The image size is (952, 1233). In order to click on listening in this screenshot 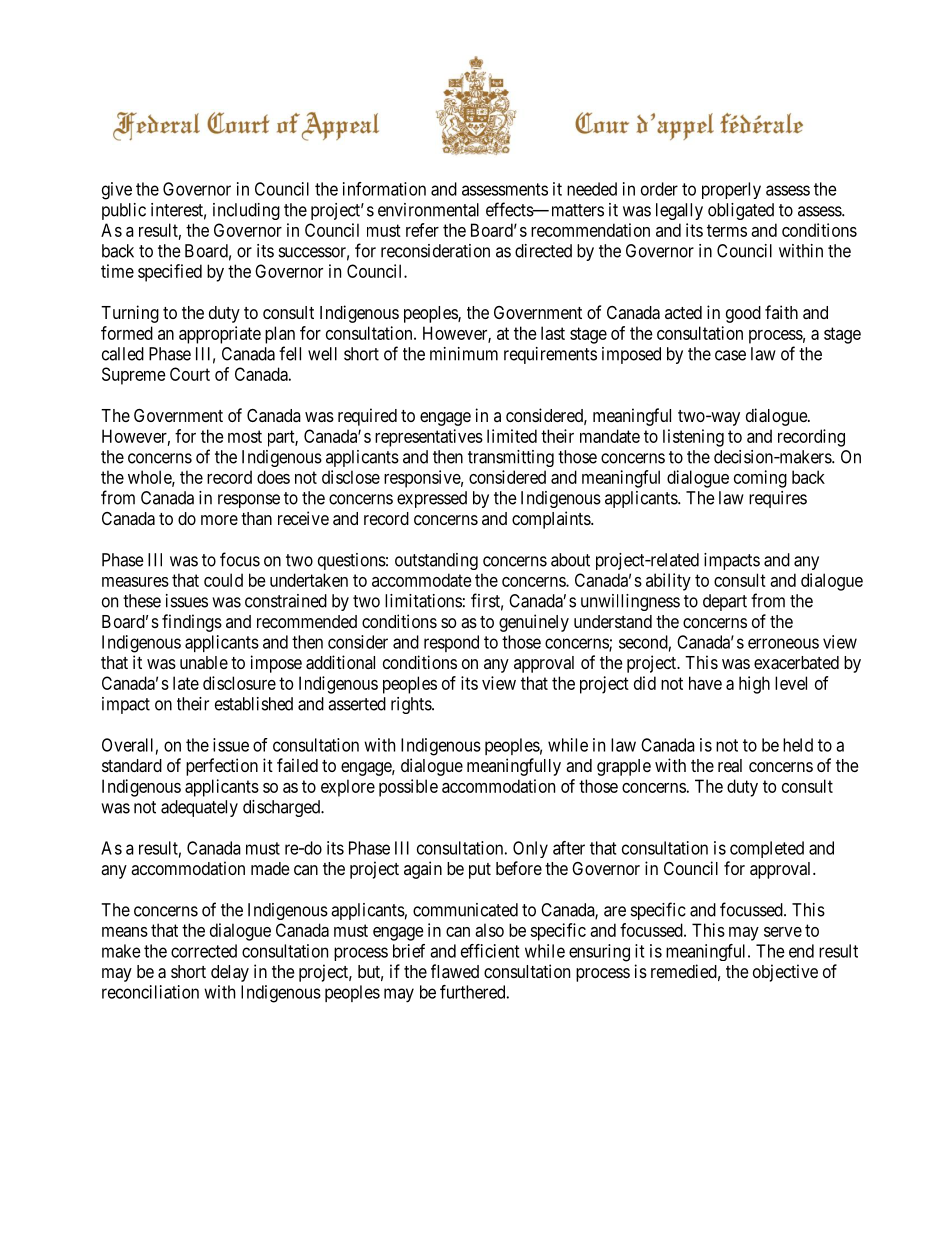, I will do `click(693, 438)`.
